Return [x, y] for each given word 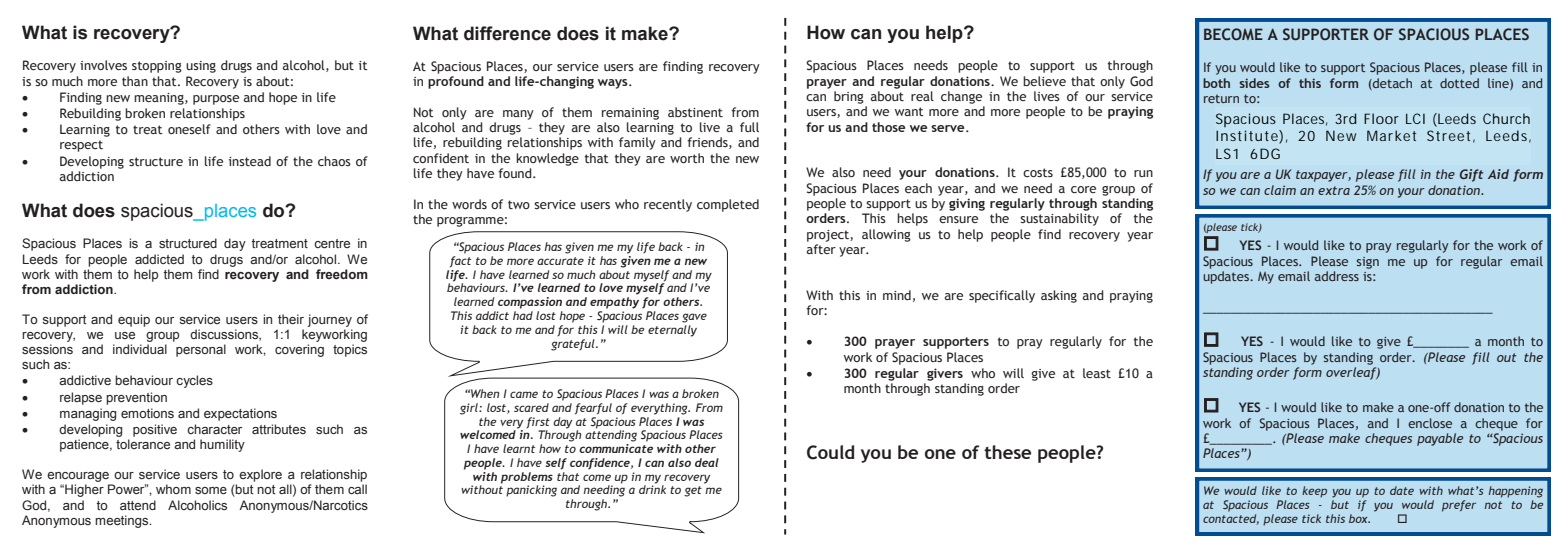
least [1097, 373]
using [201, 67]
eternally [672, 331]
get [693, 491]
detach [1391, 84]
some [211, 490]
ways [614, 84]
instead [250, 161]
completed [728, 205]
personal [201, 350]
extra [1334, 190]
